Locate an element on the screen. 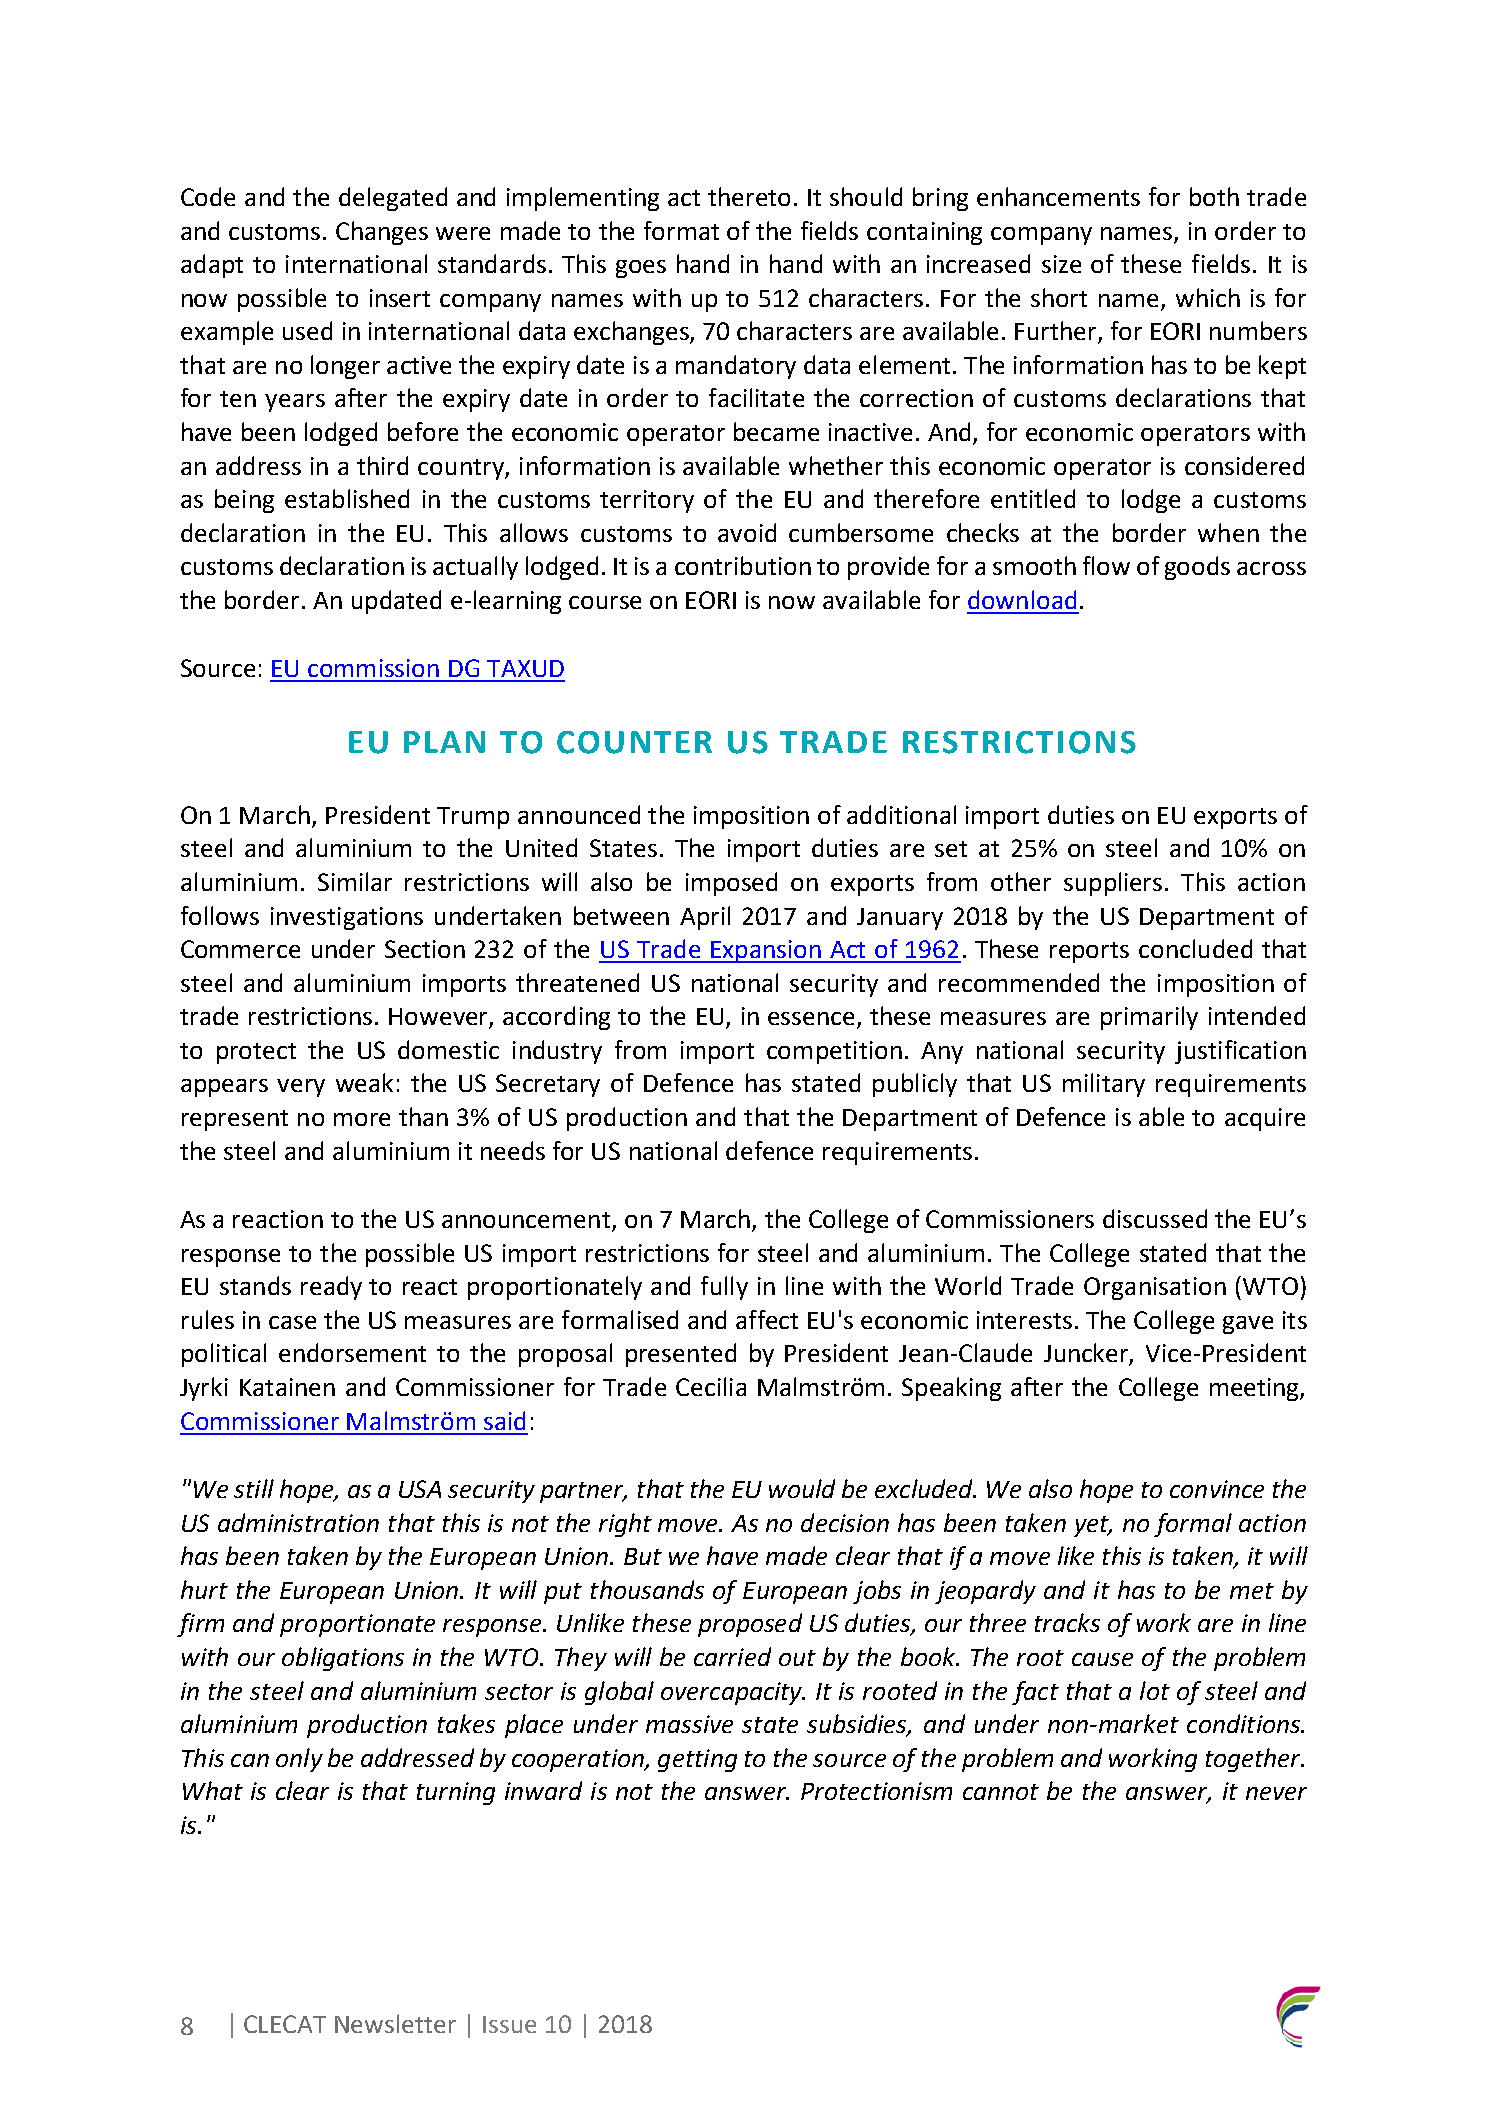 The height and width of the screenshot is (2105, 1487). which is located at coordinates (1208, 297).
